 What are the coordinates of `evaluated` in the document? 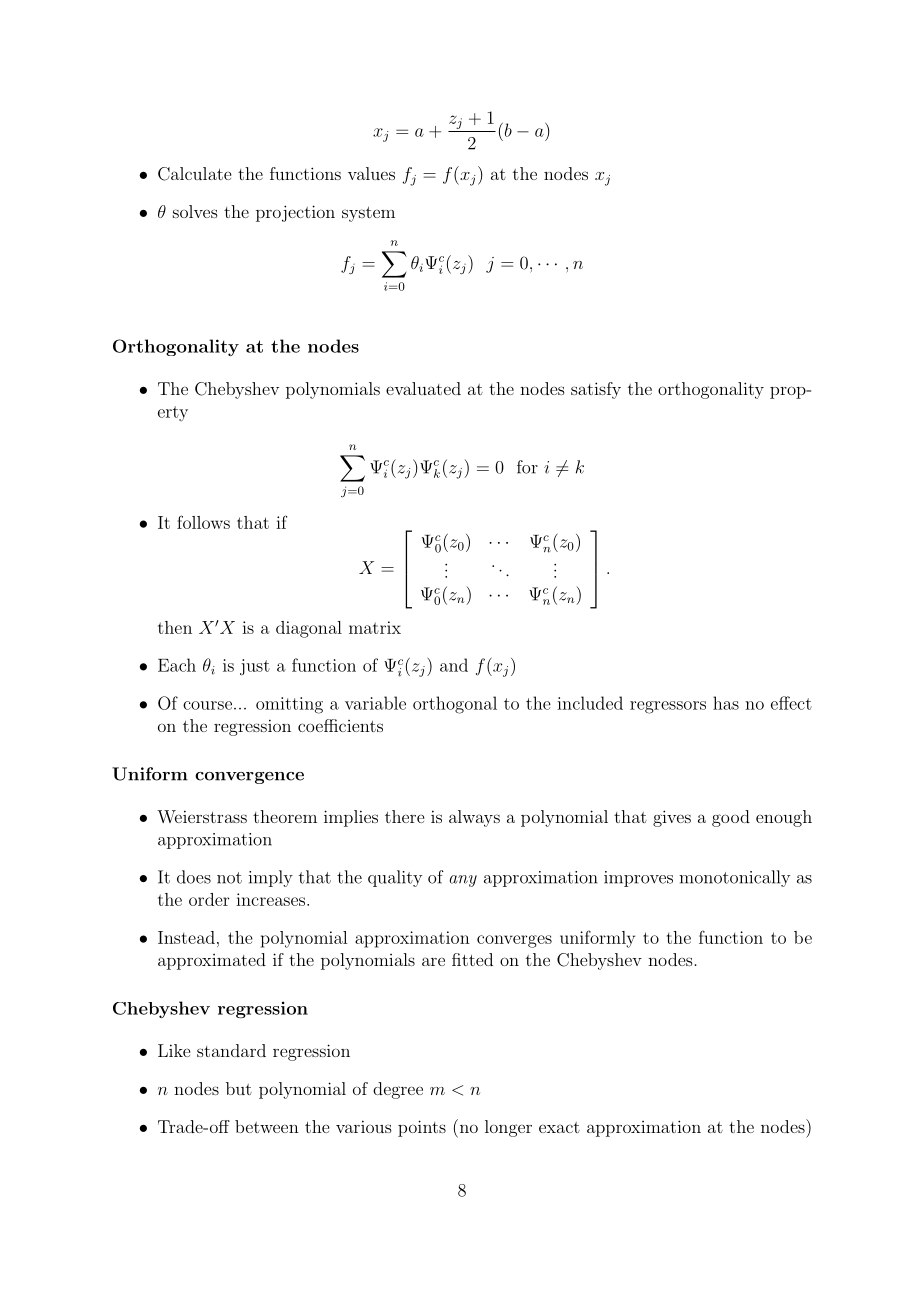 It's located at (423, 388).
